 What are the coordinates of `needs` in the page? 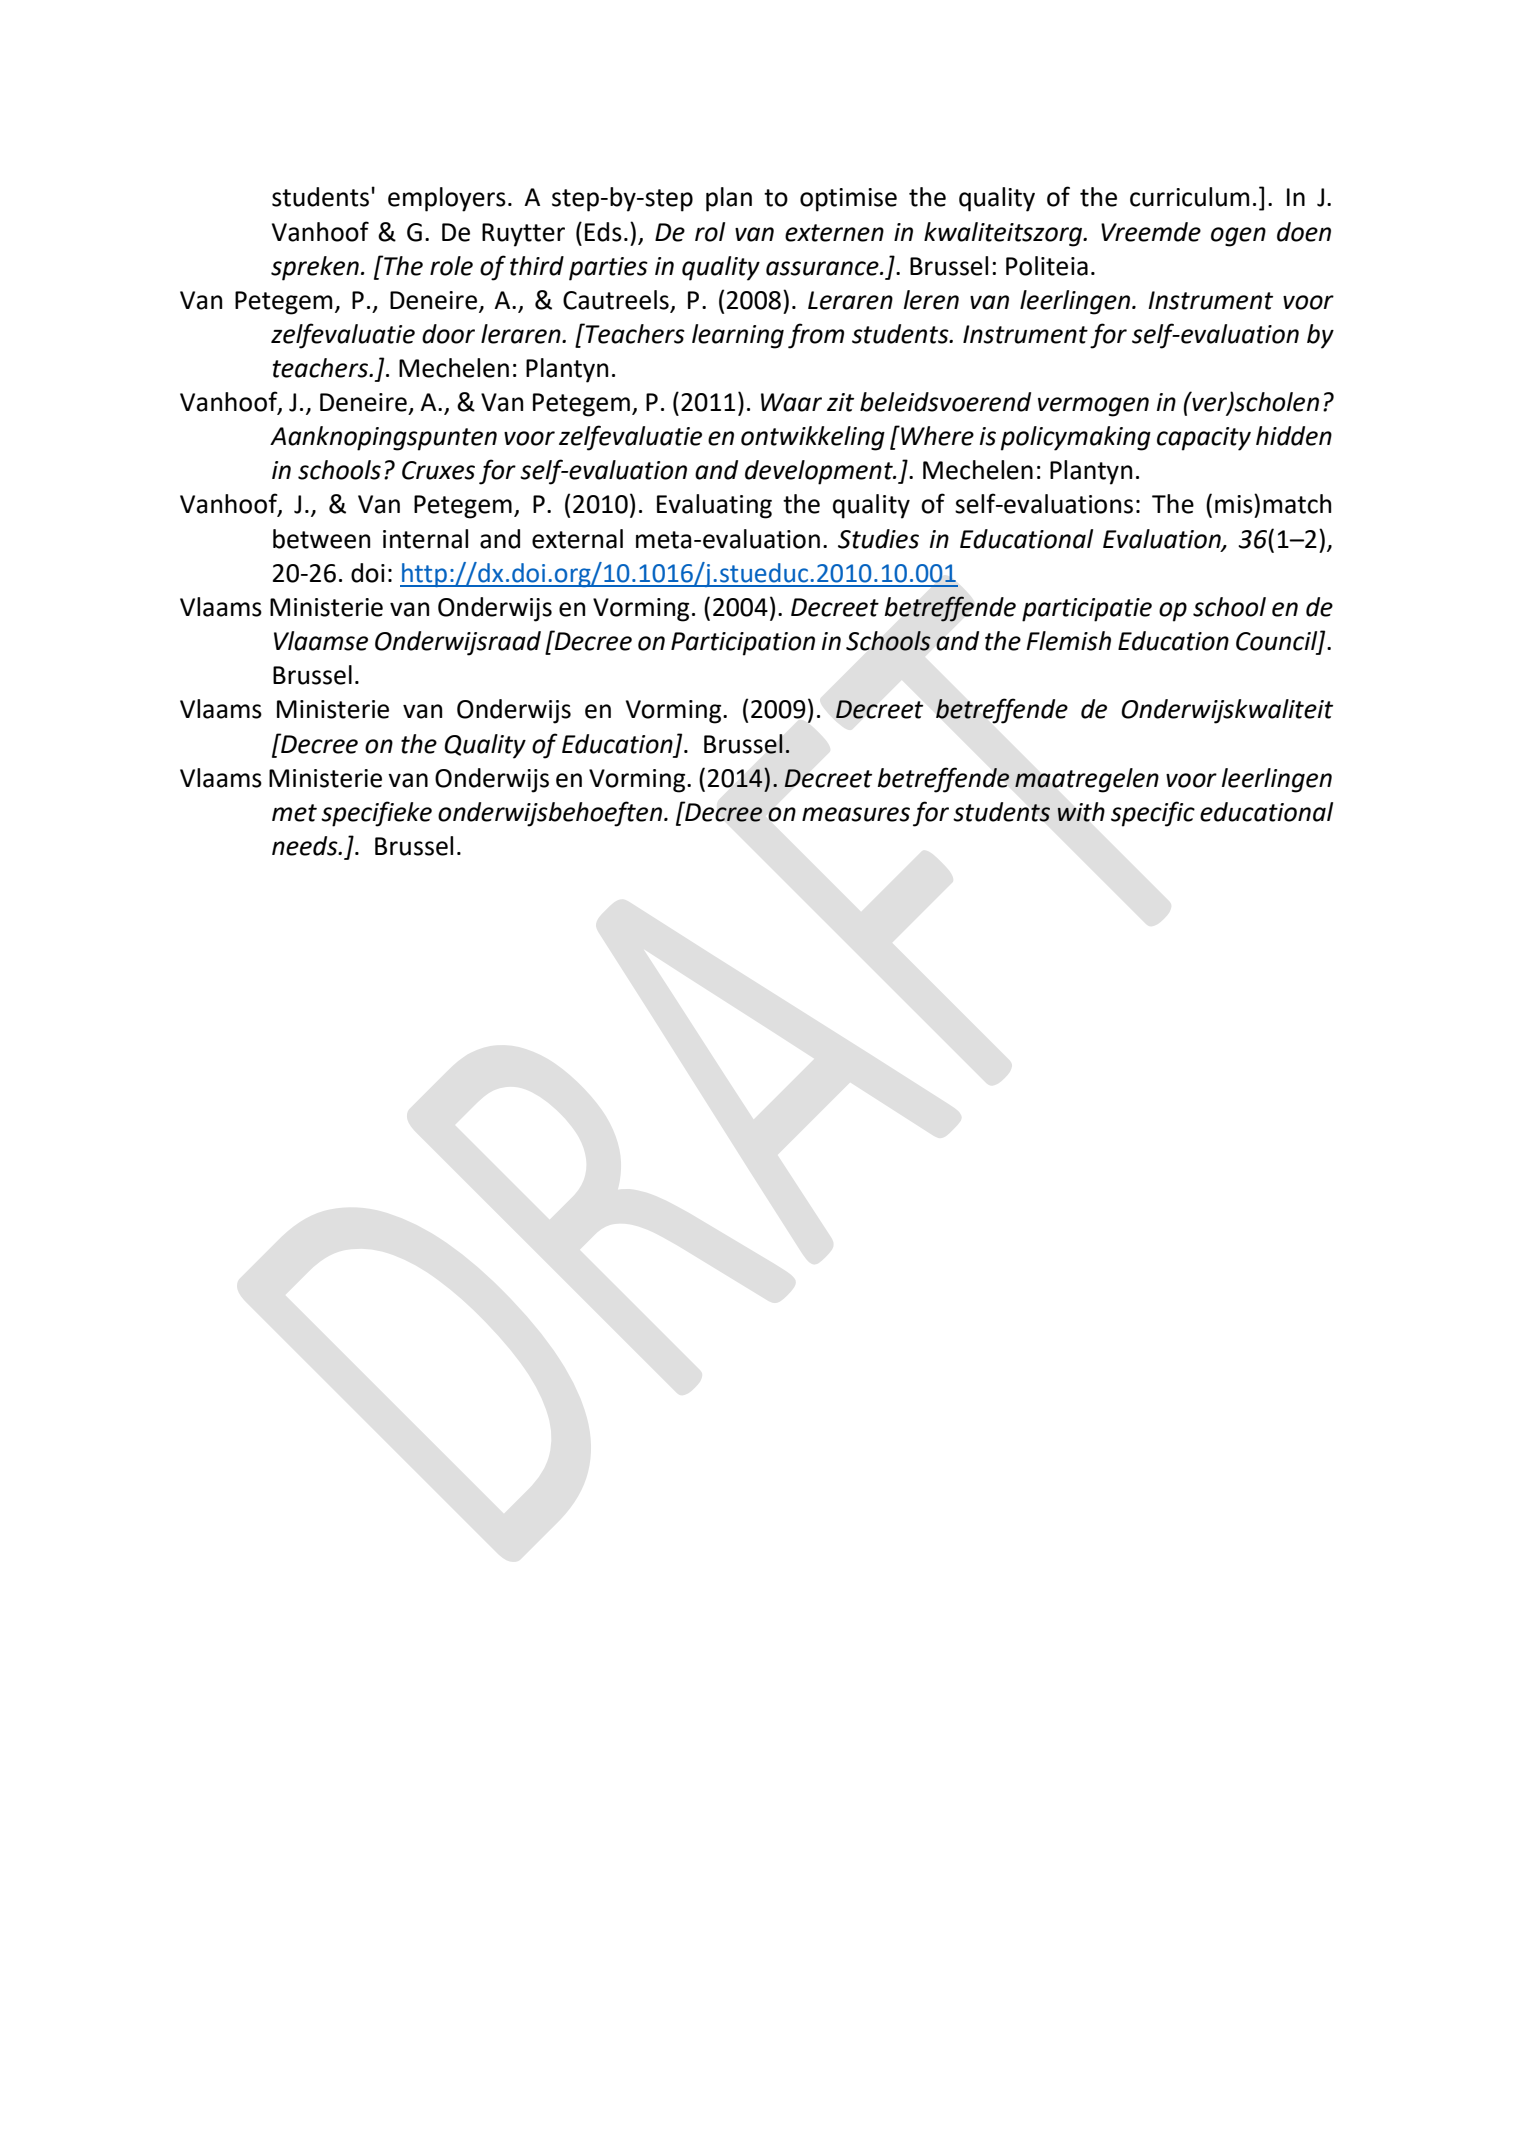 It's located at (306, 846).
